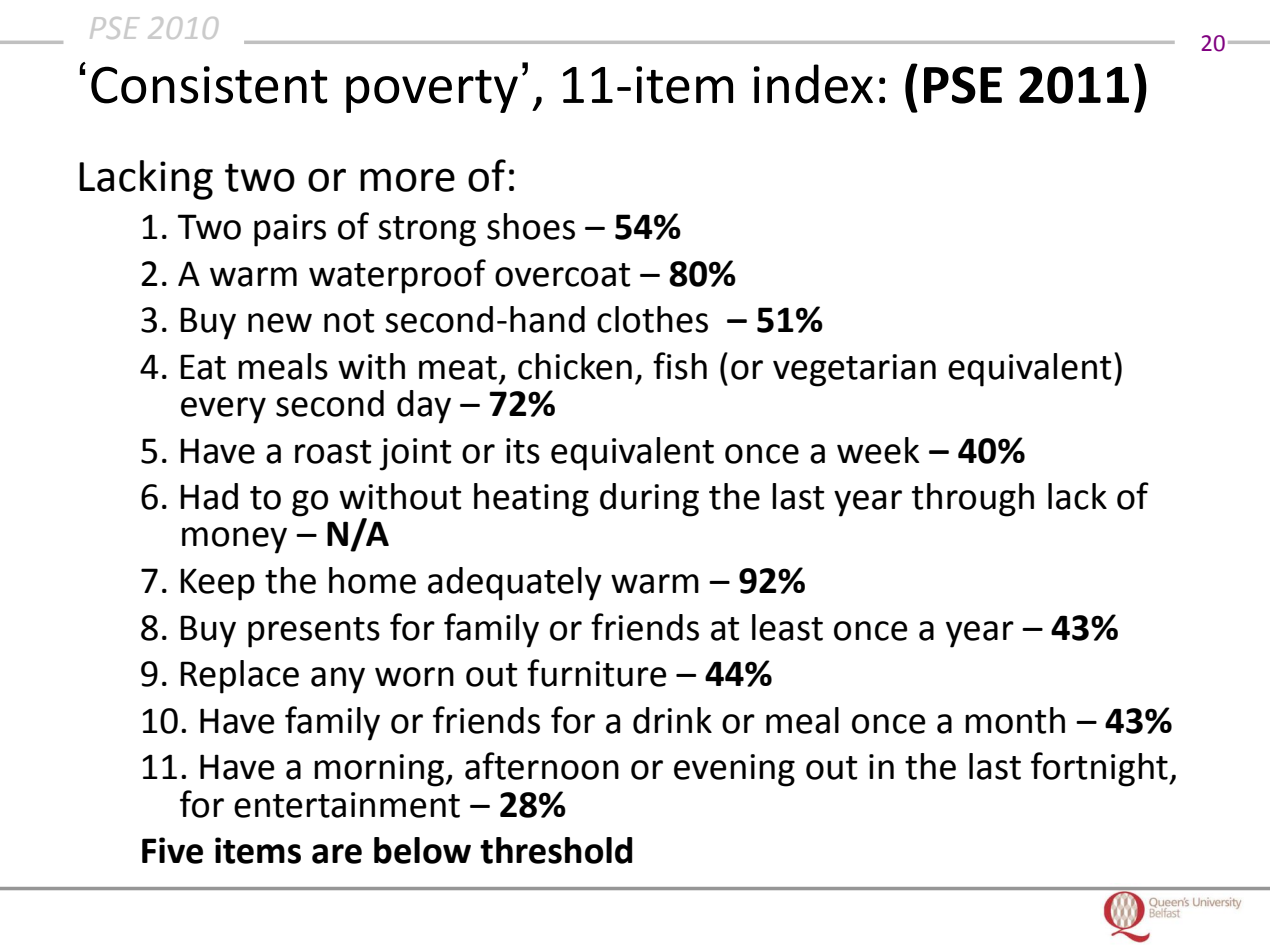  What do you see at coordinates (333, 452) in the screenshot?
I see `roast` at bounding box center [333, 452].
